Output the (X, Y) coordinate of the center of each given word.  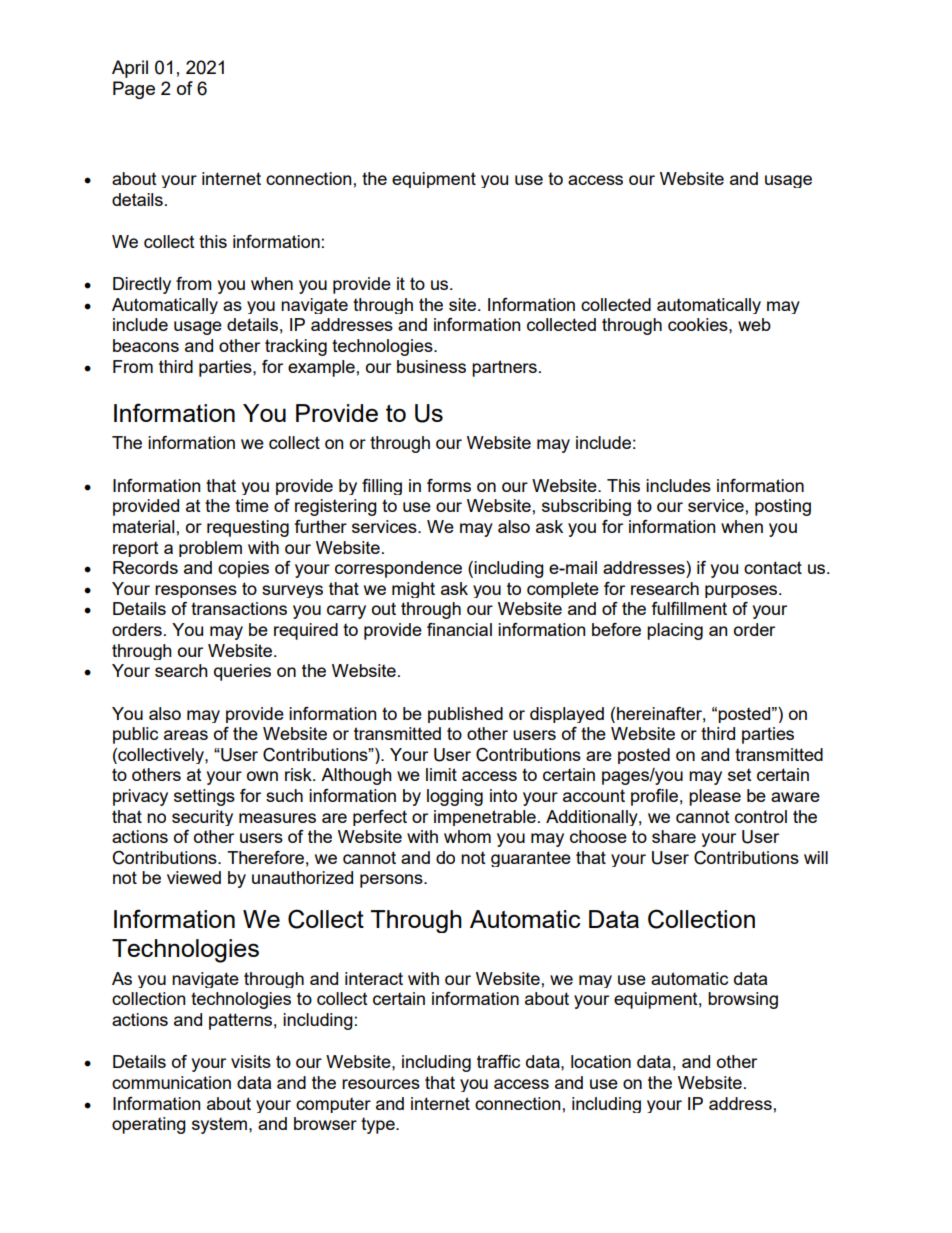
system (221, 1126)
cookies (699, 324)
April (130, 69)
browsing (743, 1000)
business (431, 366)
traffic (498, 1061)
